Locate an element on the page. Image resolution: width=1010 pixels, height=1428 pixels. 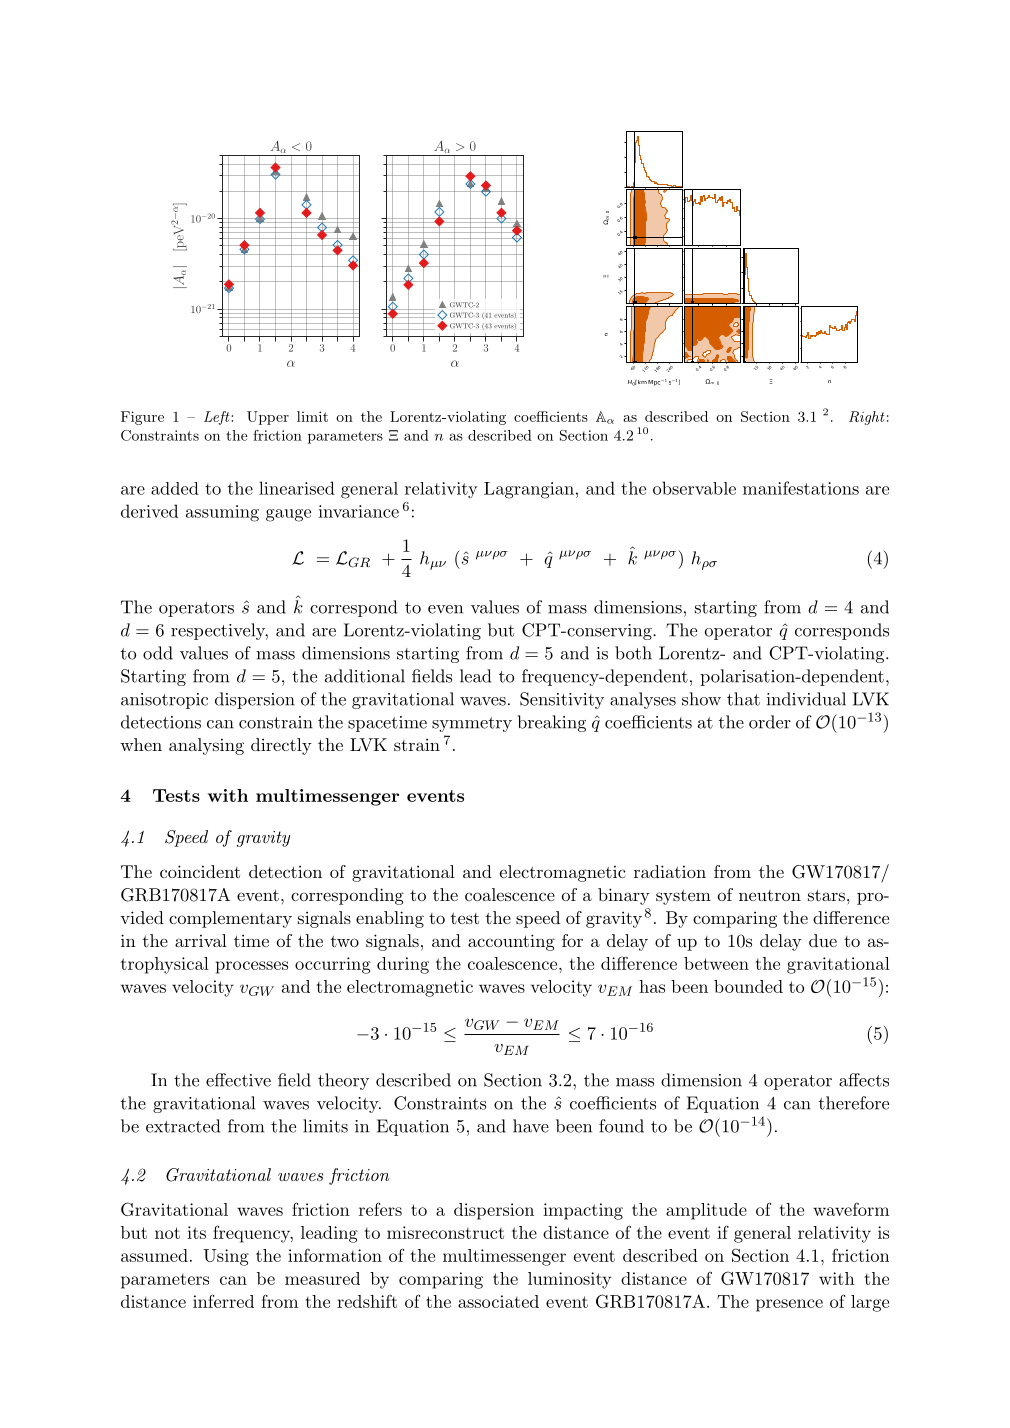
binary is located at coordinates (624, 896).
